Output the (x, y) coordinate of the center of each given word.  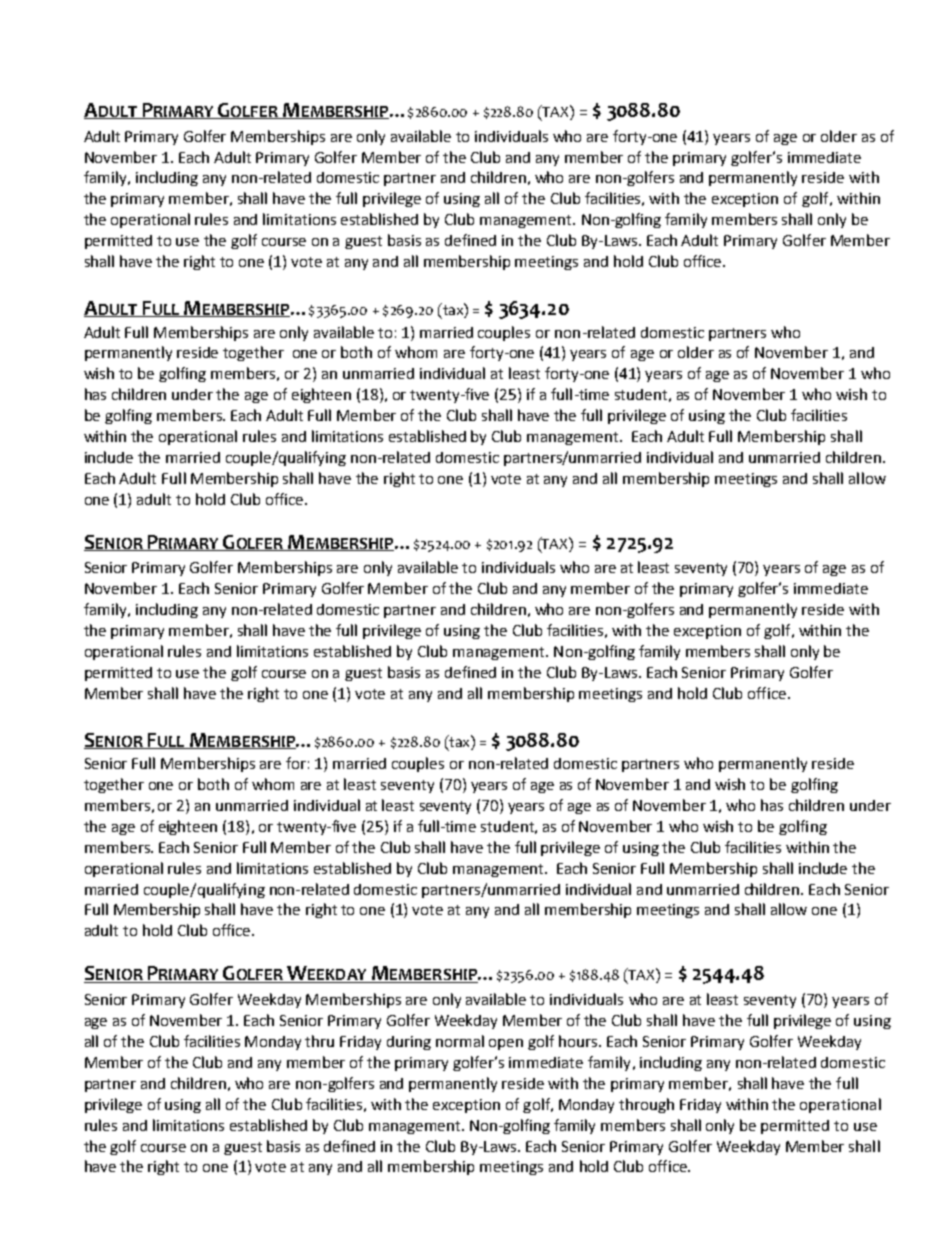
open (506, 1044)
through (646, 1105)
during (409, 1043)
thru (319, 1041)
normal (460, 1041)
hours (579, 1041)
